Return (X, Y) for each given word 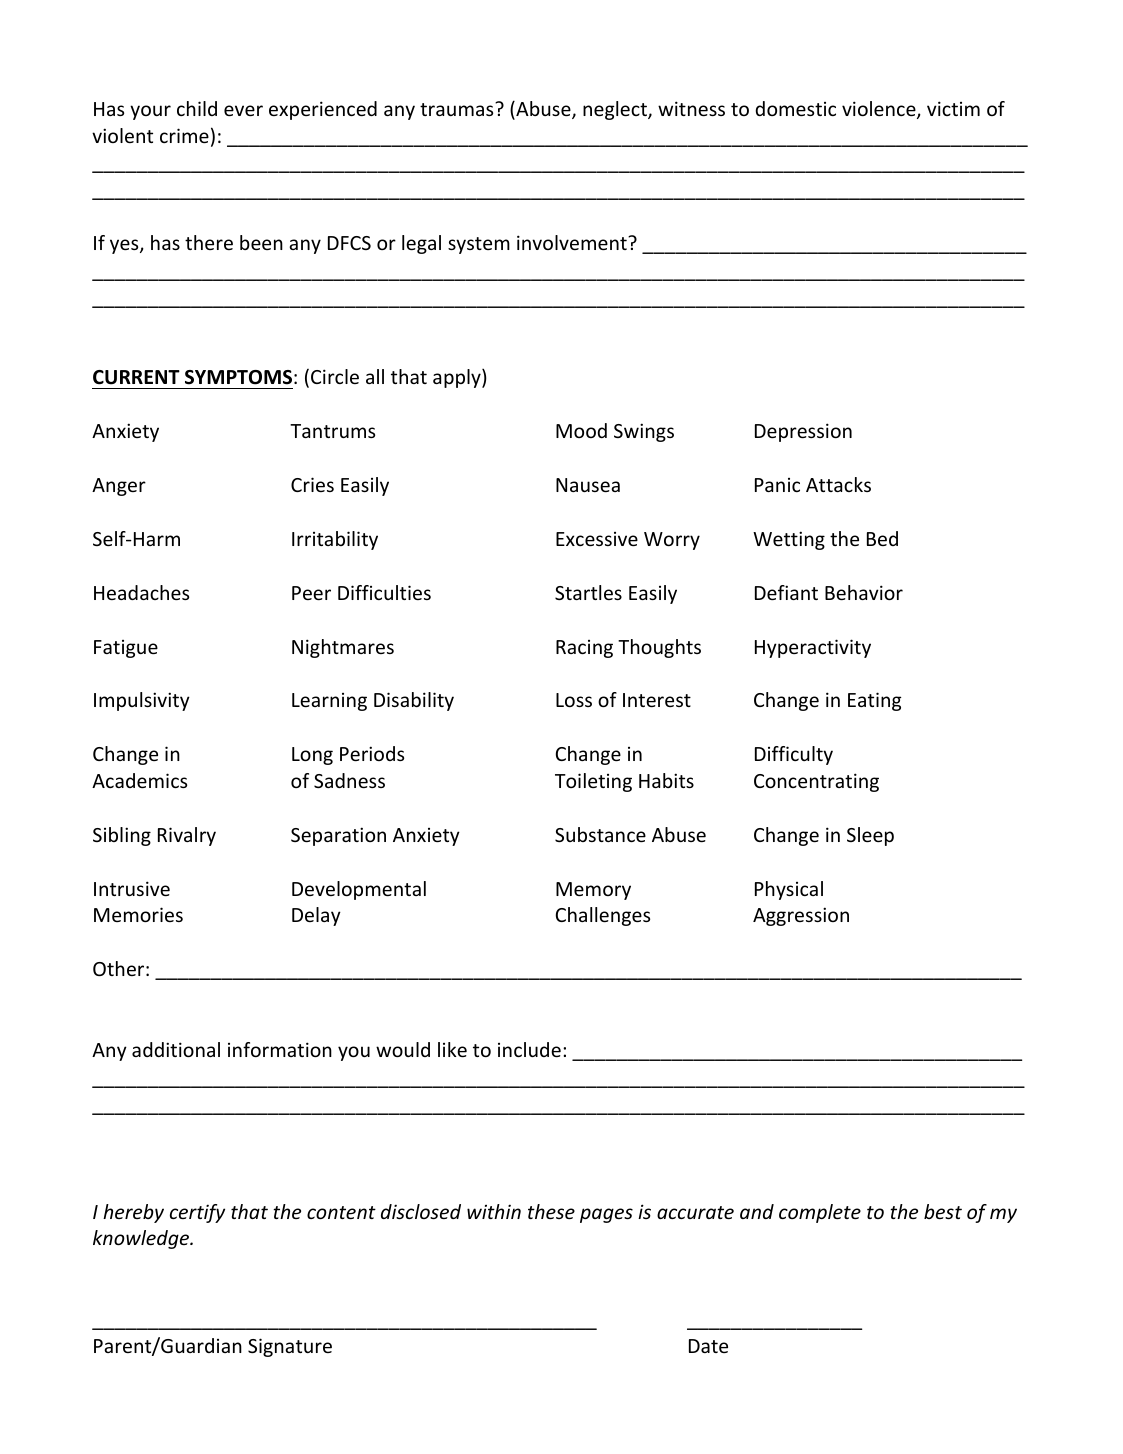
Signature (290, 1347)
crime (184, 135)
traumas (458, 109)
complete (820, 1213)
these (551, 1211)
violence (880, 110)
